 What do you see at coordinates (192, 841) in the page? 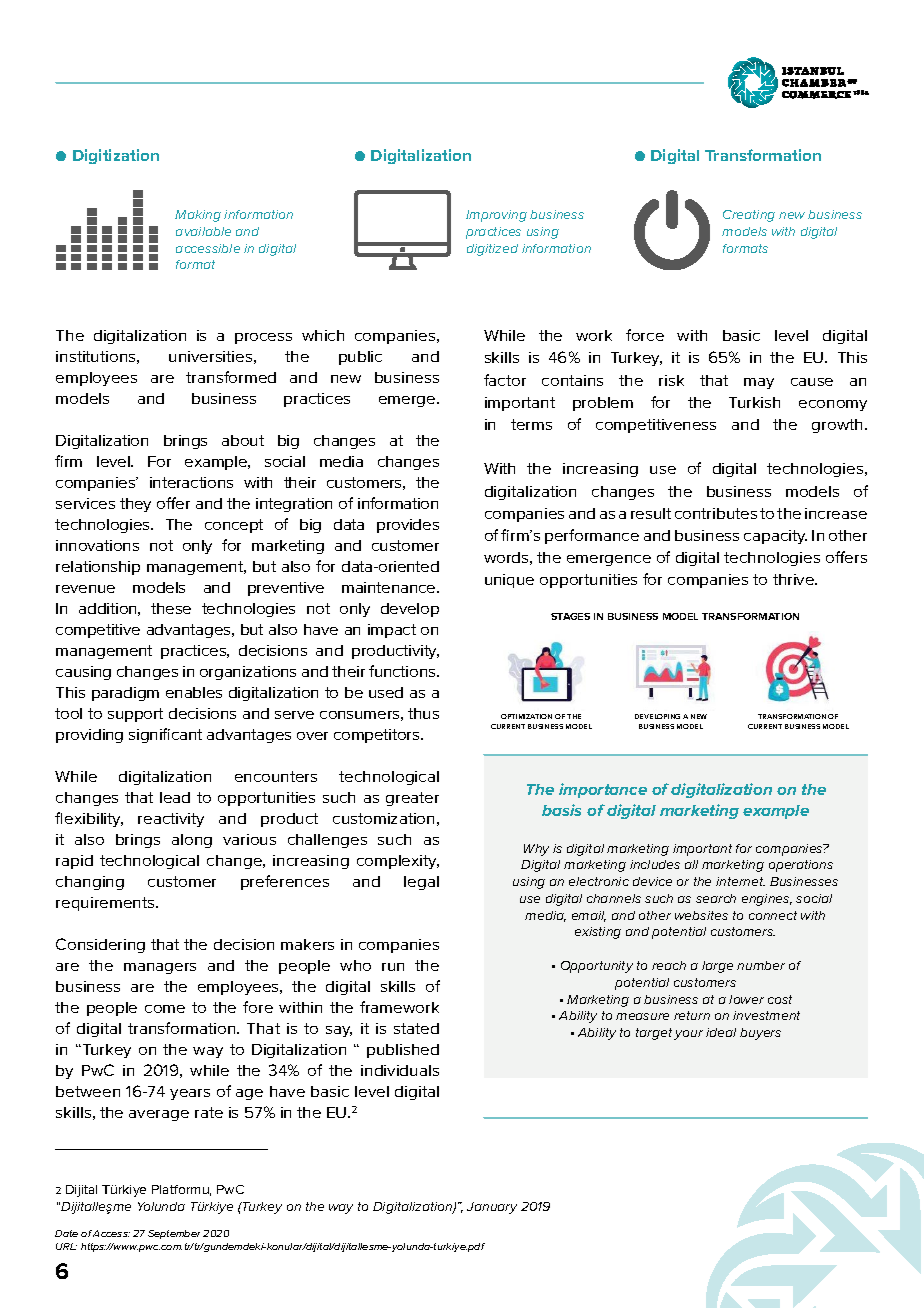
I see `along` at bounding box center [192, 841].
